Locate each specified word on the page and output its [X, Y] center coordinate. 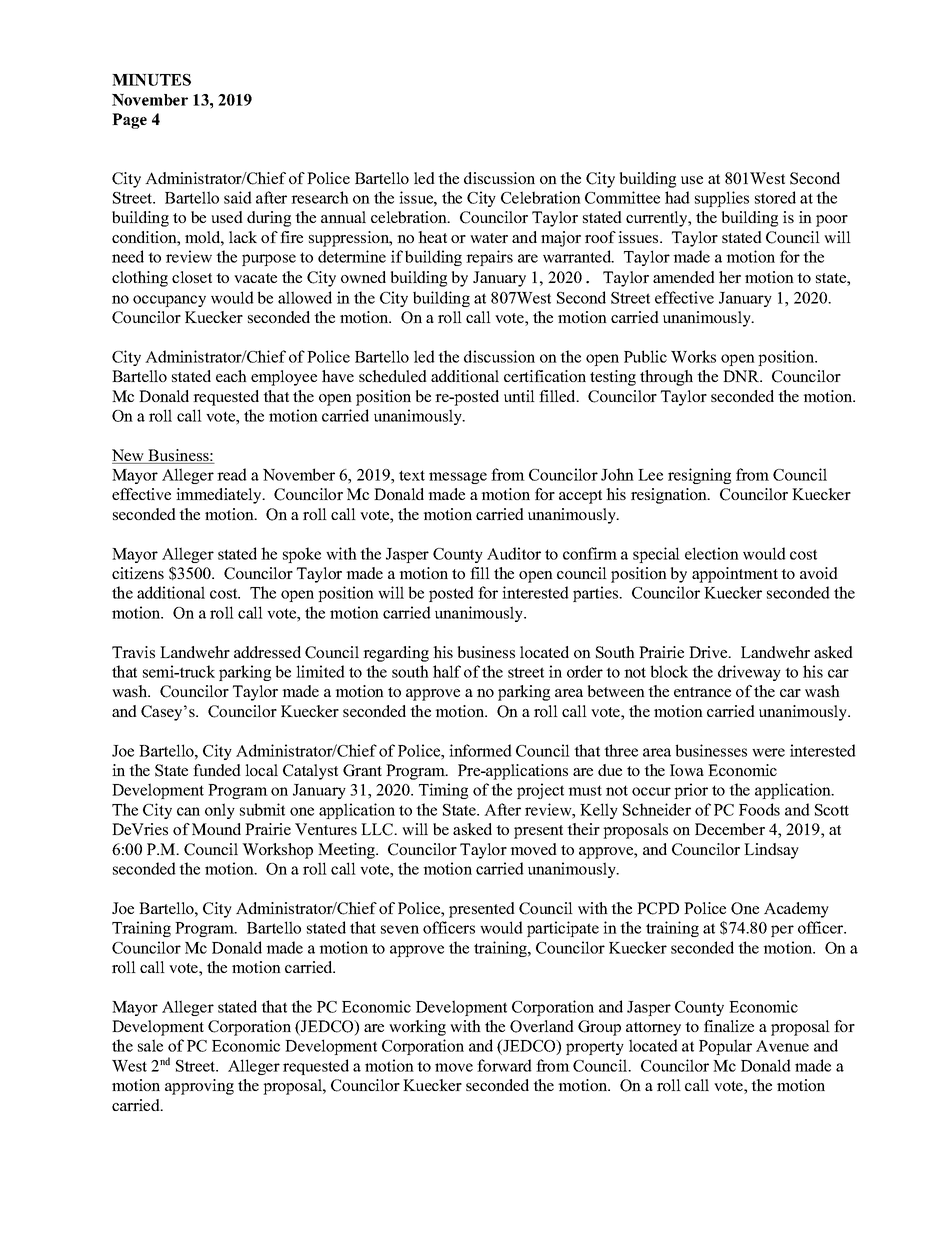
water [489, 238]
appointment [735, 575]
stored [775, 197]
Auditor [514, 553]
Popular [725, 1047]
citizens [138, 573]
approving [199, 1087]
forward [504, 1065]
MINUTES [151, 80]
